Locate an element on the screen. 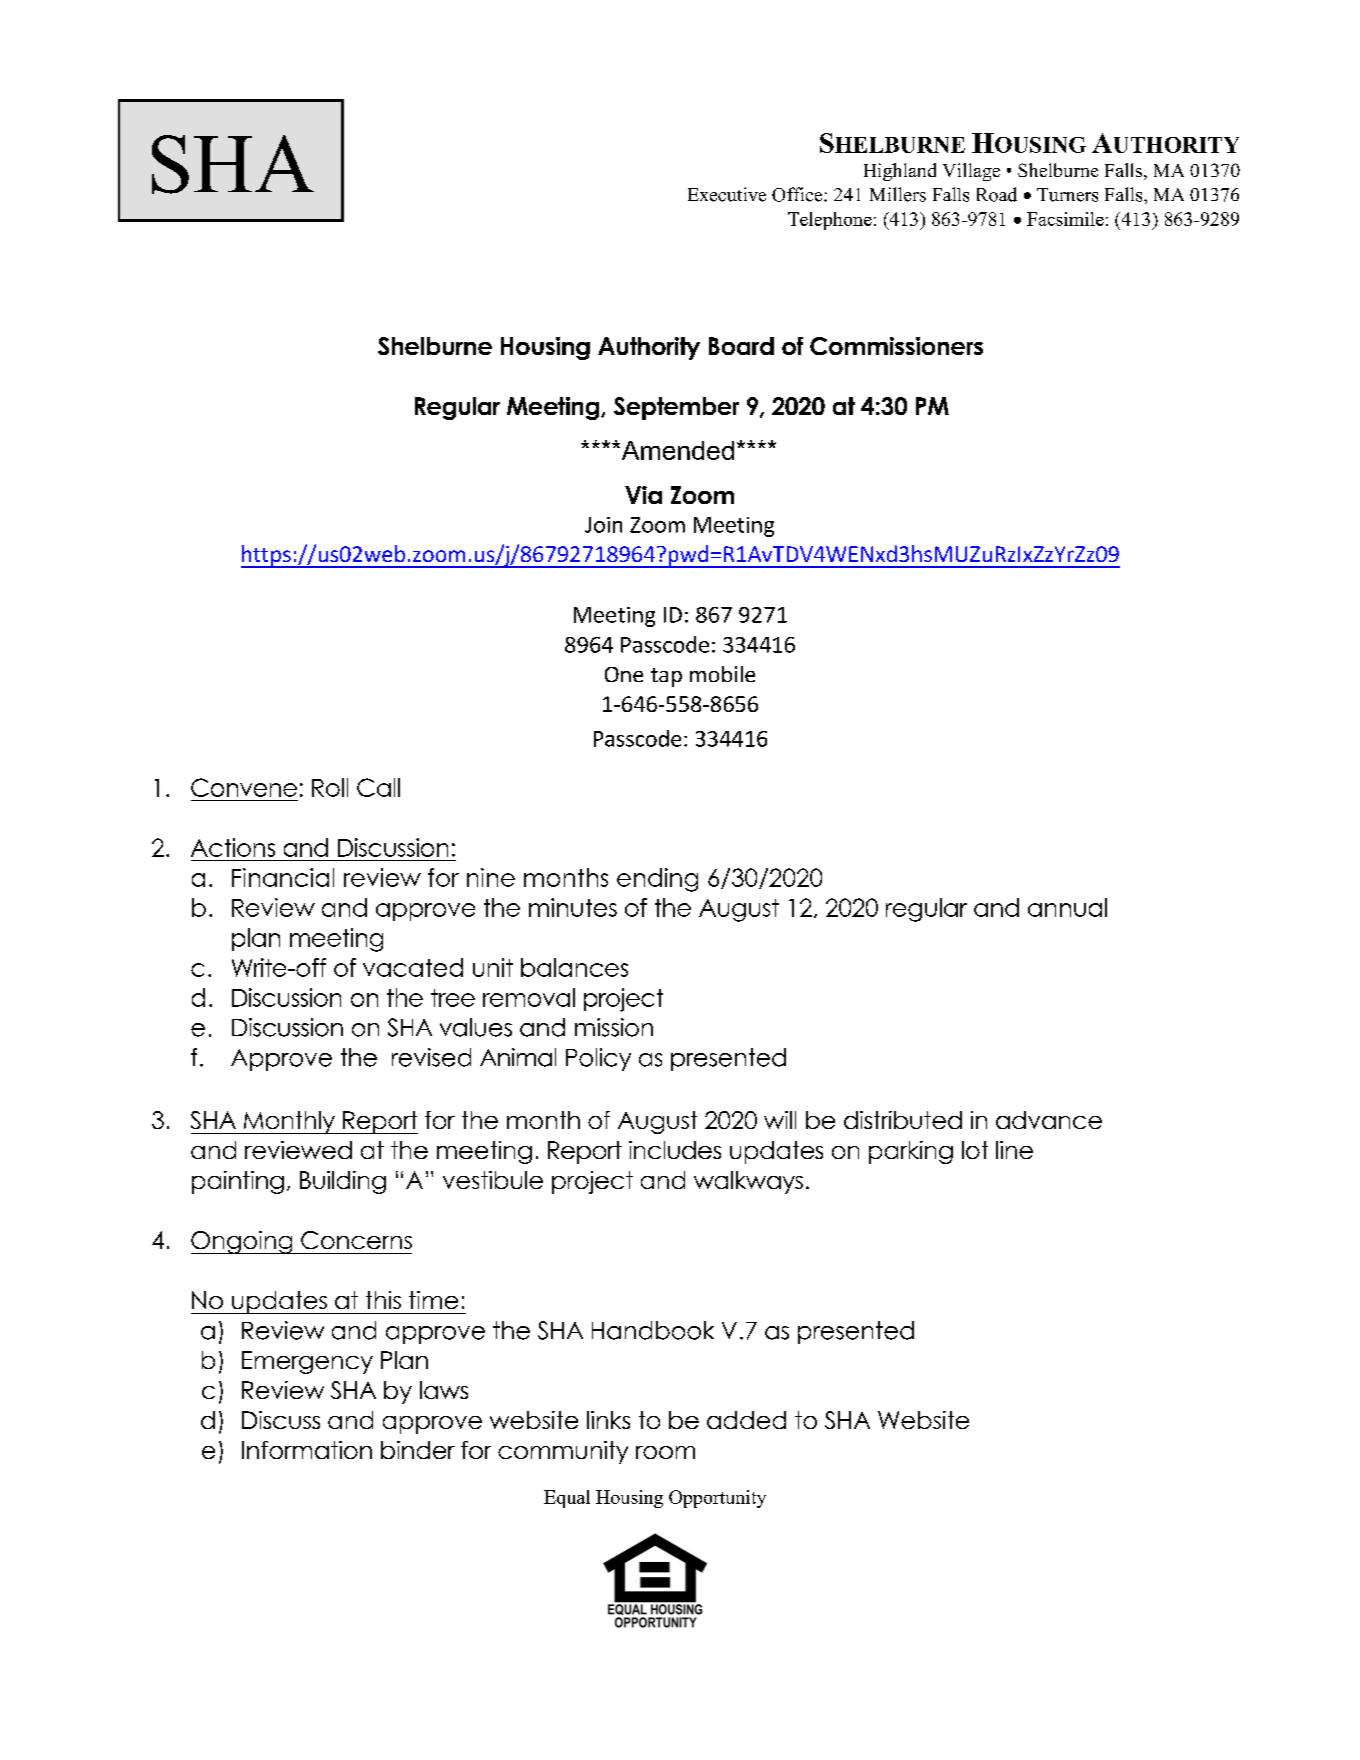 The width and height of the screenshot is (1360, 1760). Executive is located at coordinates (727, 194).
